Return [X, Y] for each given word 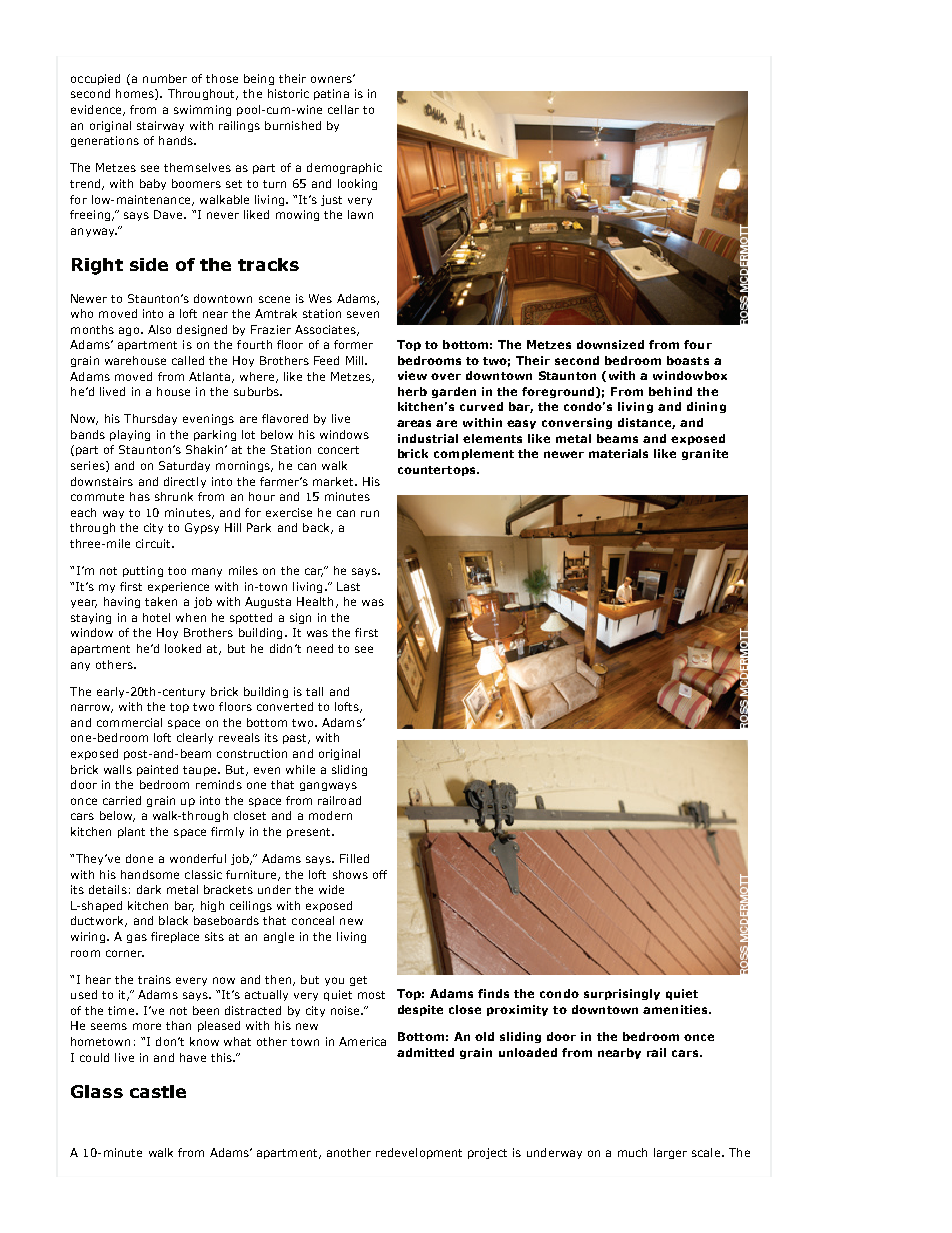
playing [130, 435]
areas [414, 423]
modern [330, 815]
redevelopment [419, 1153]
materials [618, 453]
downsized [610, 344]
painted [157, 770]
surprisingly [622, 994]
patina [331, 94]
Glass [97, 1091]
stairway [160, 126]
